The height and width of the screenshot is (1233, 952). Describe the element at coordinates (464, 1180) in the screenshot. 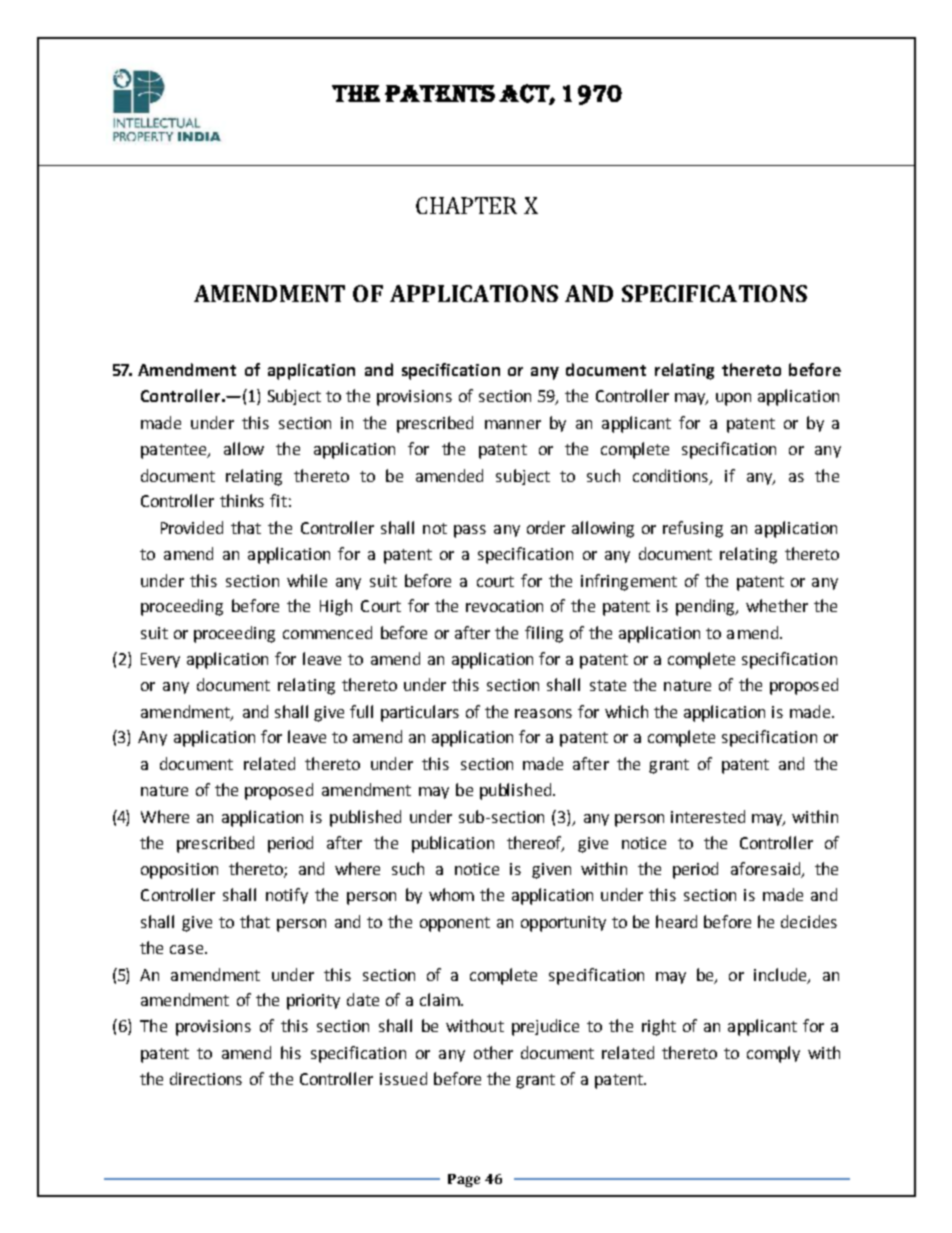

I see `Page` at that location.
